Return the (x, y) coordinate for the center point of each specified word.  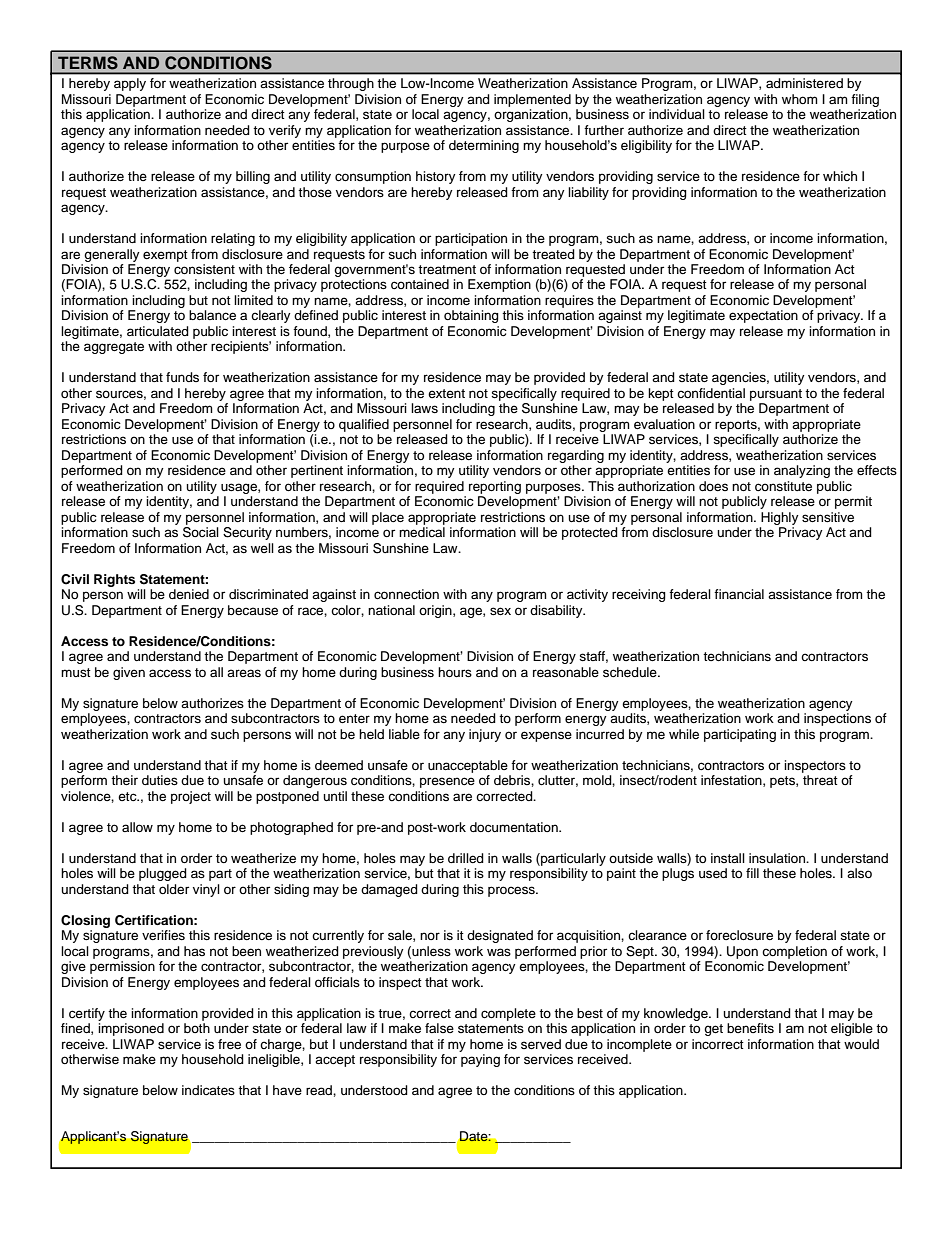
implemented (532, 100)
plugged (163, 874)
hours (455, 672)
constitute (783, 486)
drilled (466, 858)
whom (800, 99)
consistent (204, 269)
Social (201, 532)
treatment (447, 269)
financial (739, 594)
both (197, 1028)
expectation (763, 316)
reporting (495, 487)
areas (244, 673)
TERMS (87, 62)
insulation (778, 858)
